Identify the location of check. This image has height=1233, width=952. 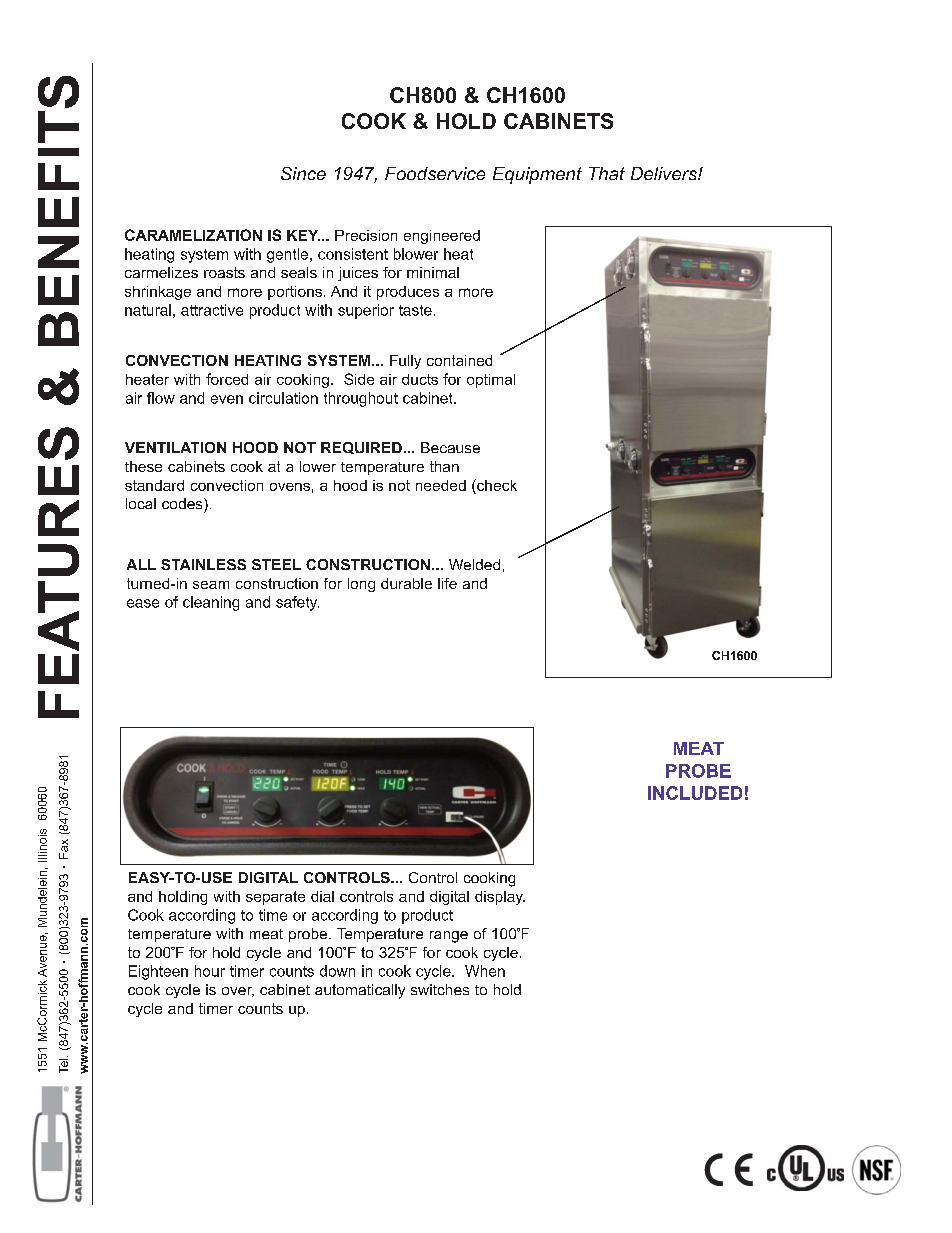
(496, 485).
